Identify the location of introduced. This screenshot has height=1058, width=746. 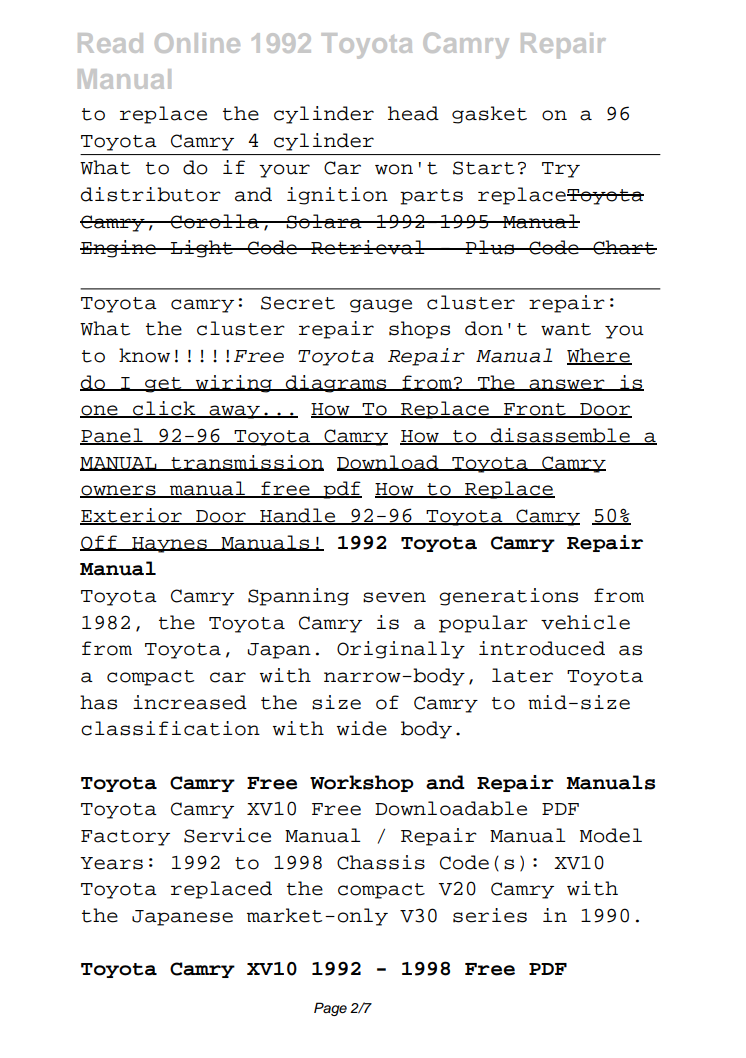
(542, 648).
